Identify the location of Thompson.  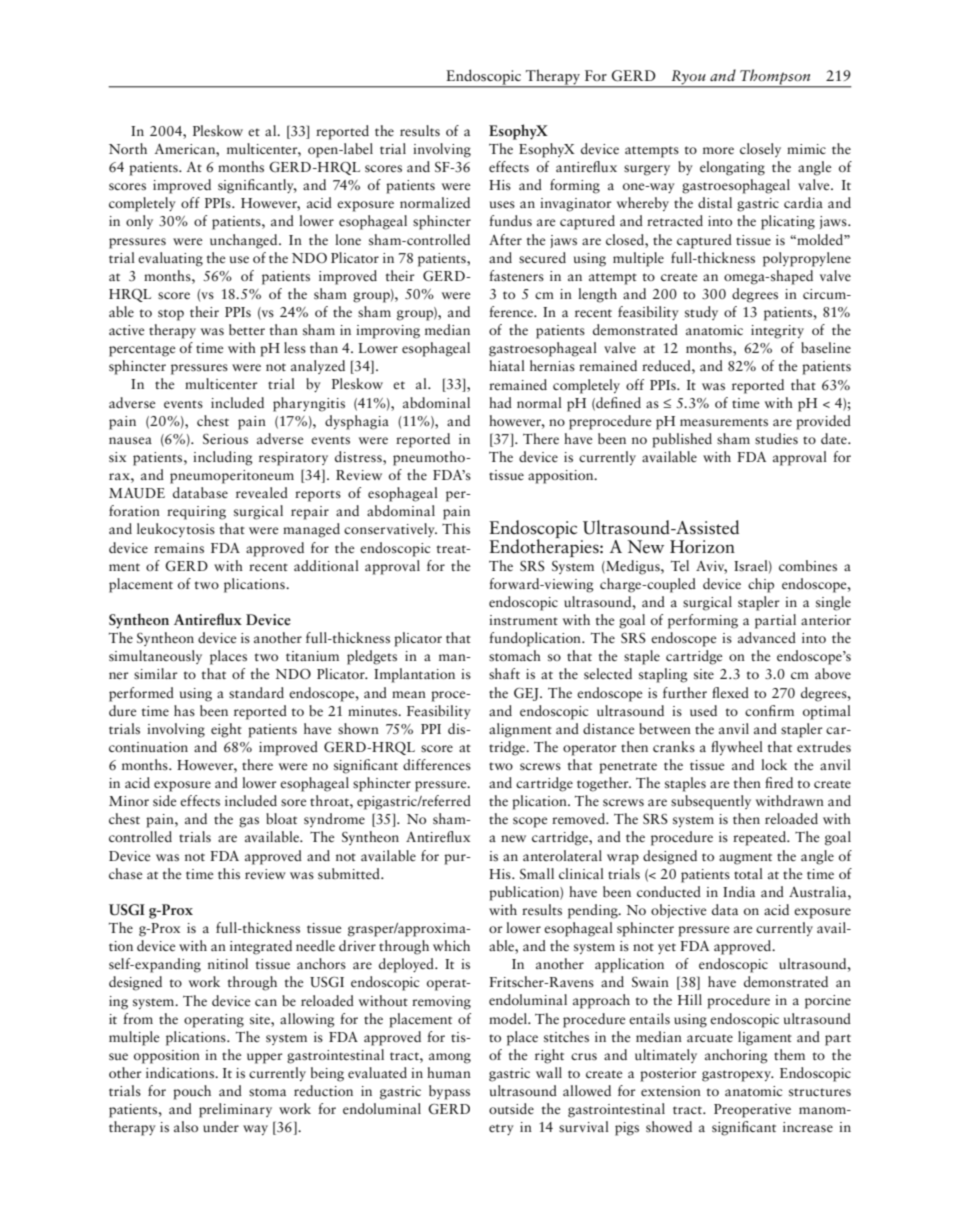
(775, 78).
